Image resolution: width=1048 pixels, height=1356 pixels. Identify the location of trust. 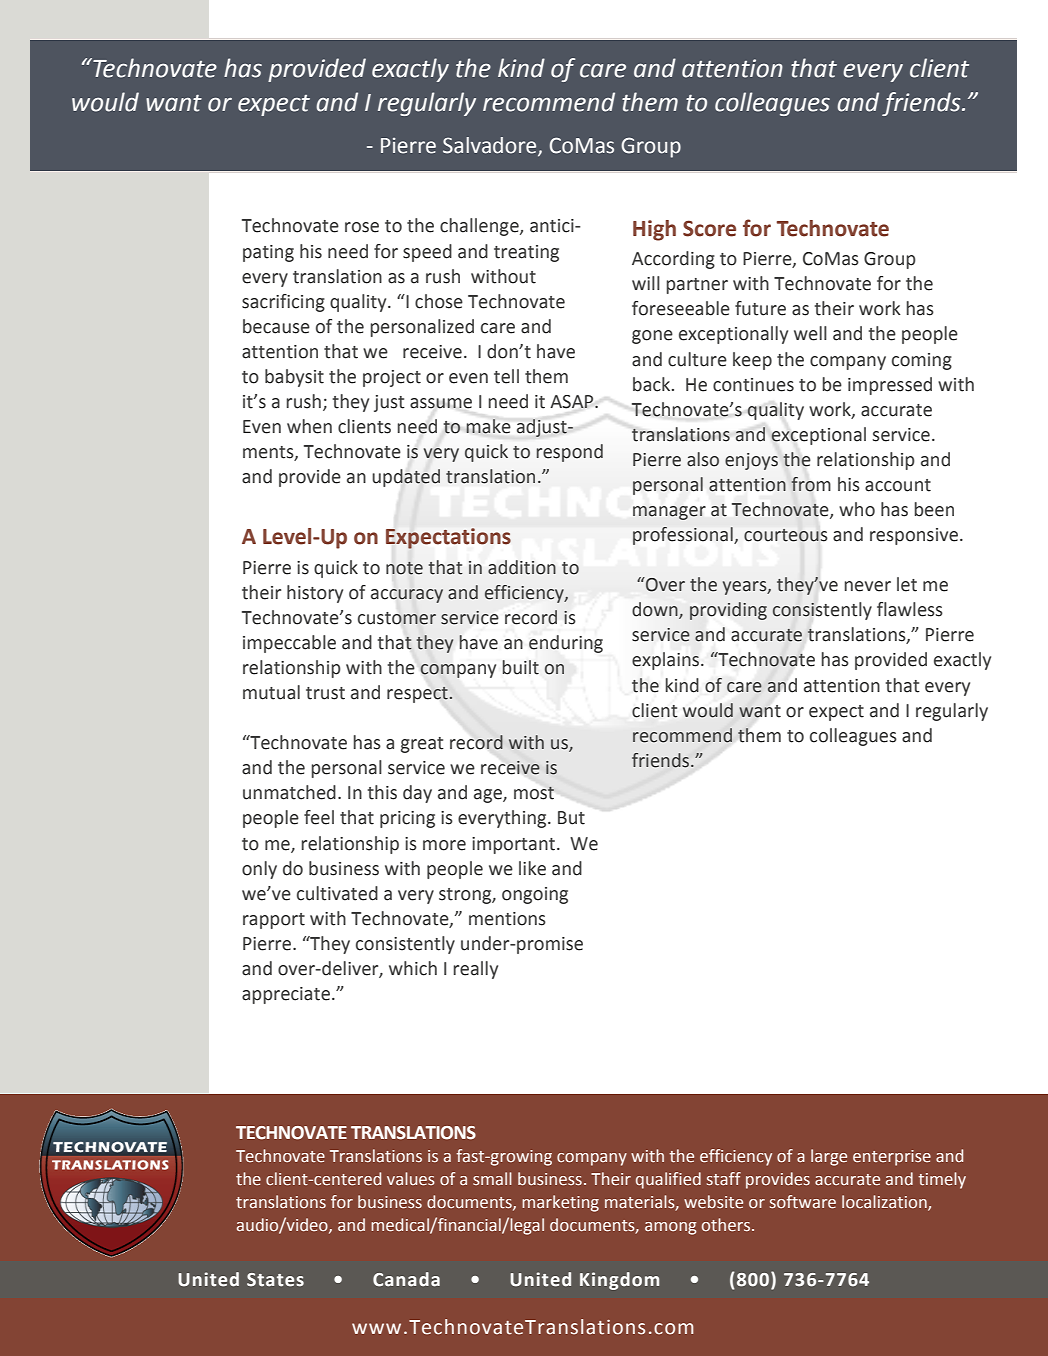
(325, 693).
